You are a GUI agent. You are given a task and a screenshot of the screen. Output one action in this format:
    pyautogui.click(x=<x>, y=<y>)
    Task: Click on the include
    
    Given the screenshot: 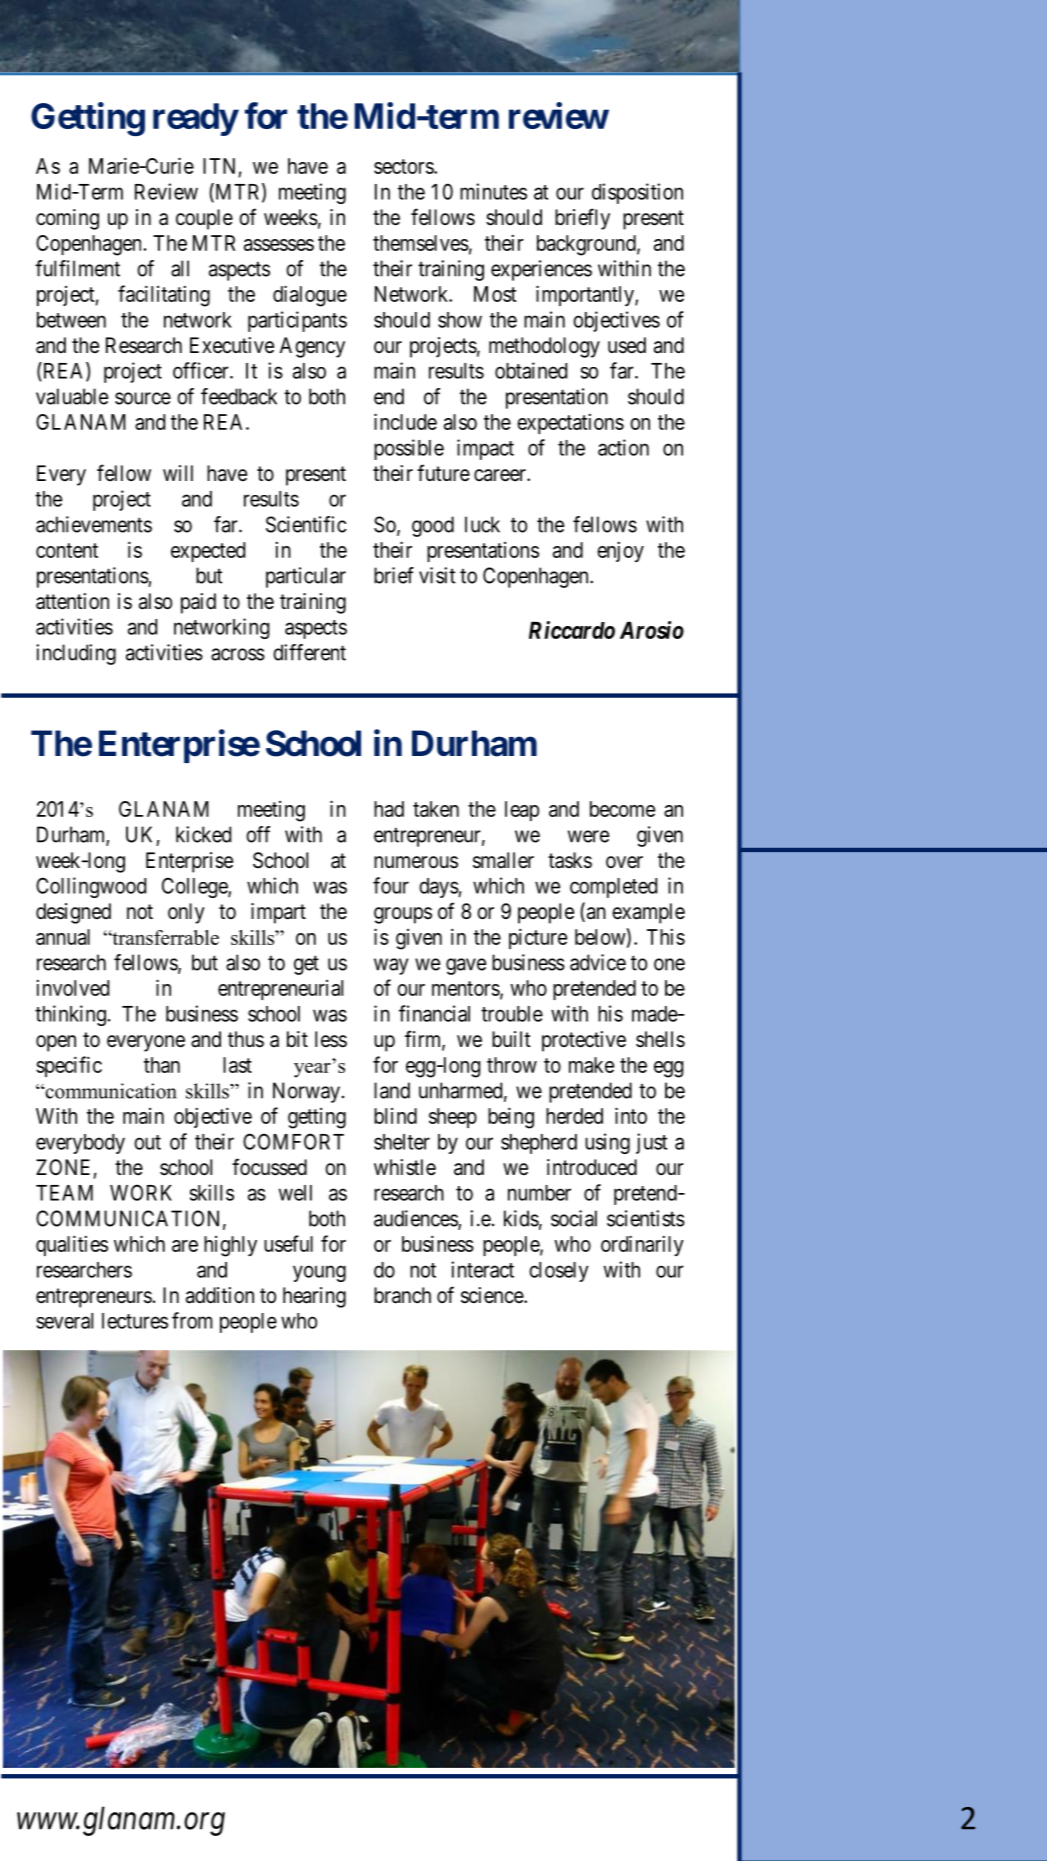 What is the action you would take?
    pyautogui.click(x=405, y=421)
